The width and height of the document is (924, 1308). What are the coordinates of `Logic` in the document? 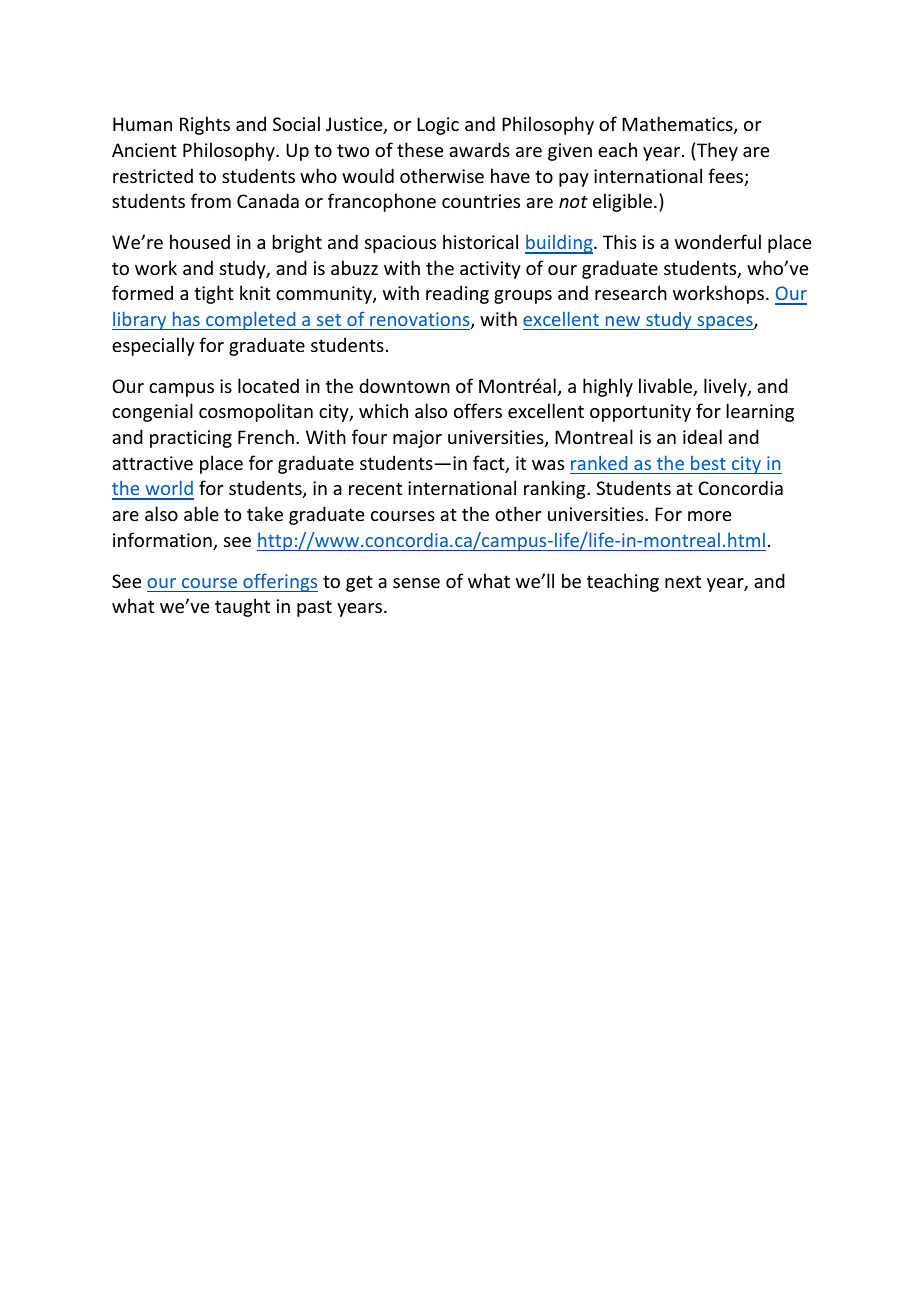 It's located at (438, 126).
